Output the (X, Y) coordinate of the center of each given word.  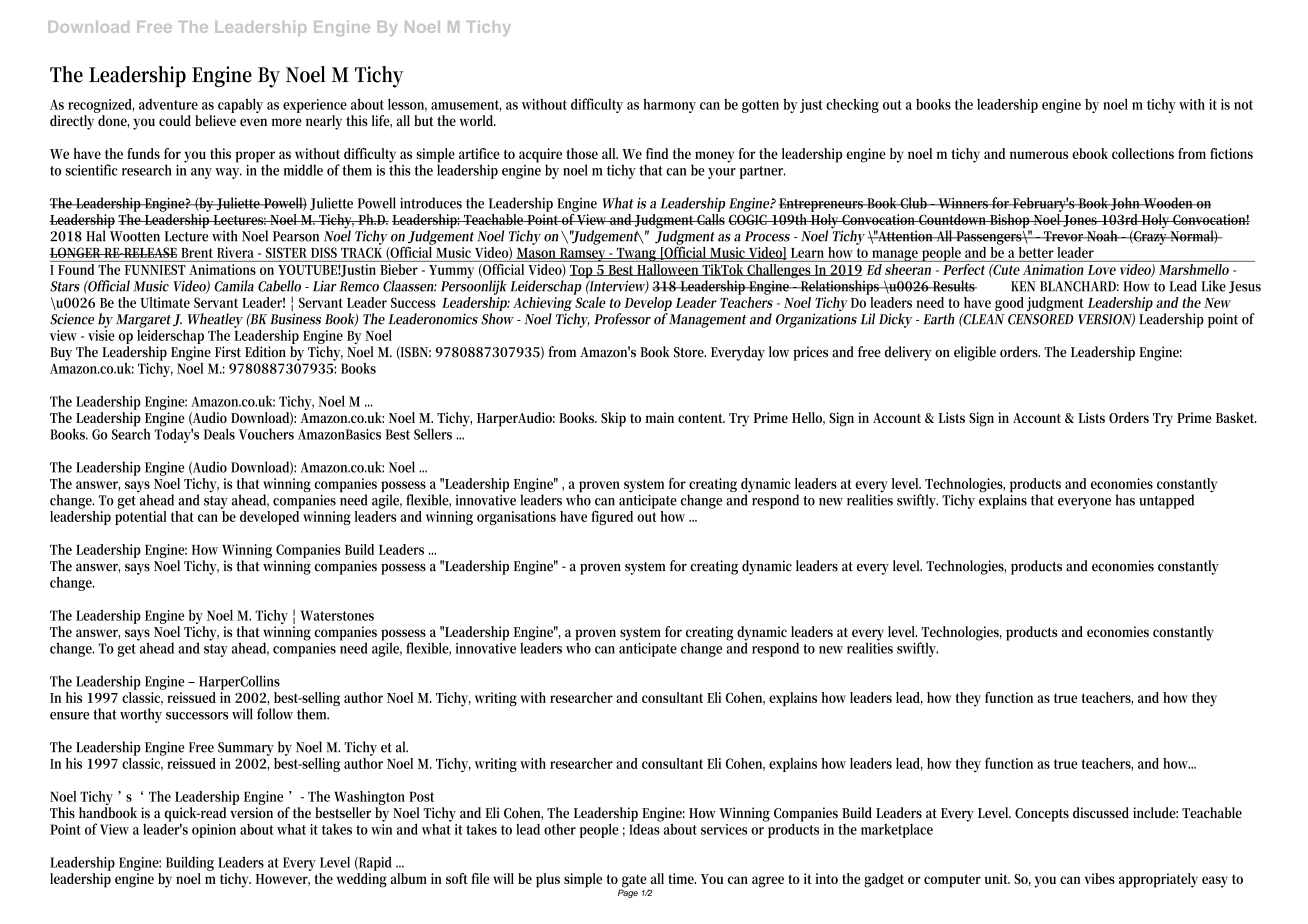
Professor (622, 319)
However (283, 880)
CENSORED (1041, 319)
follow (275, 714)
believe (215, 120)
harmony (669, 105)
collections (1143, 153)
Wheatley (215, 320)
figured (612, 517)
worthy (141, 715)
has (1125, 500)
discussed (1101, 813)
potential (141, 516)
